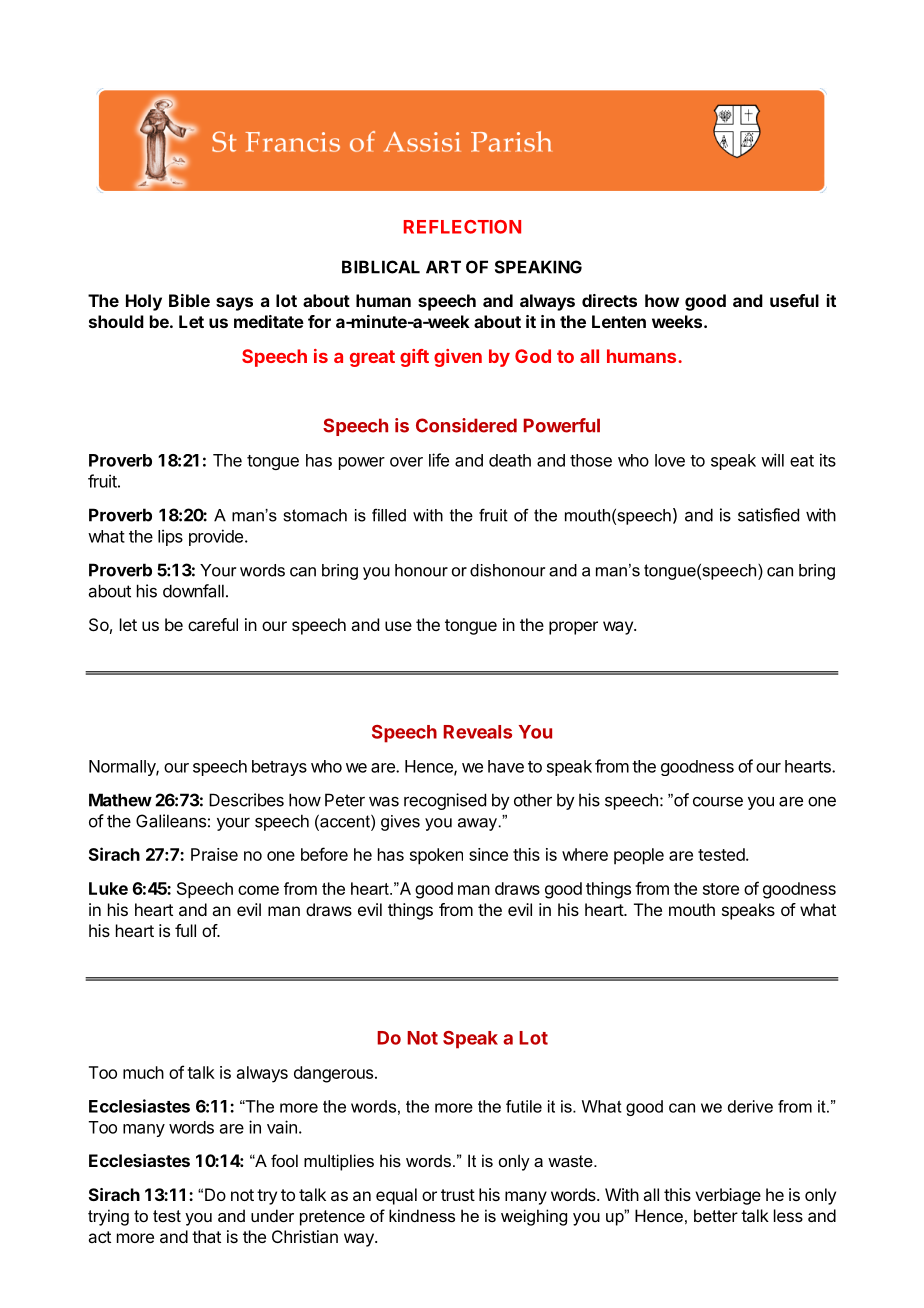 This image has width=924, height=1308. What do you see at coordinates (185, 930) in the image?
I see `full` at bounding box center [185, 930].
